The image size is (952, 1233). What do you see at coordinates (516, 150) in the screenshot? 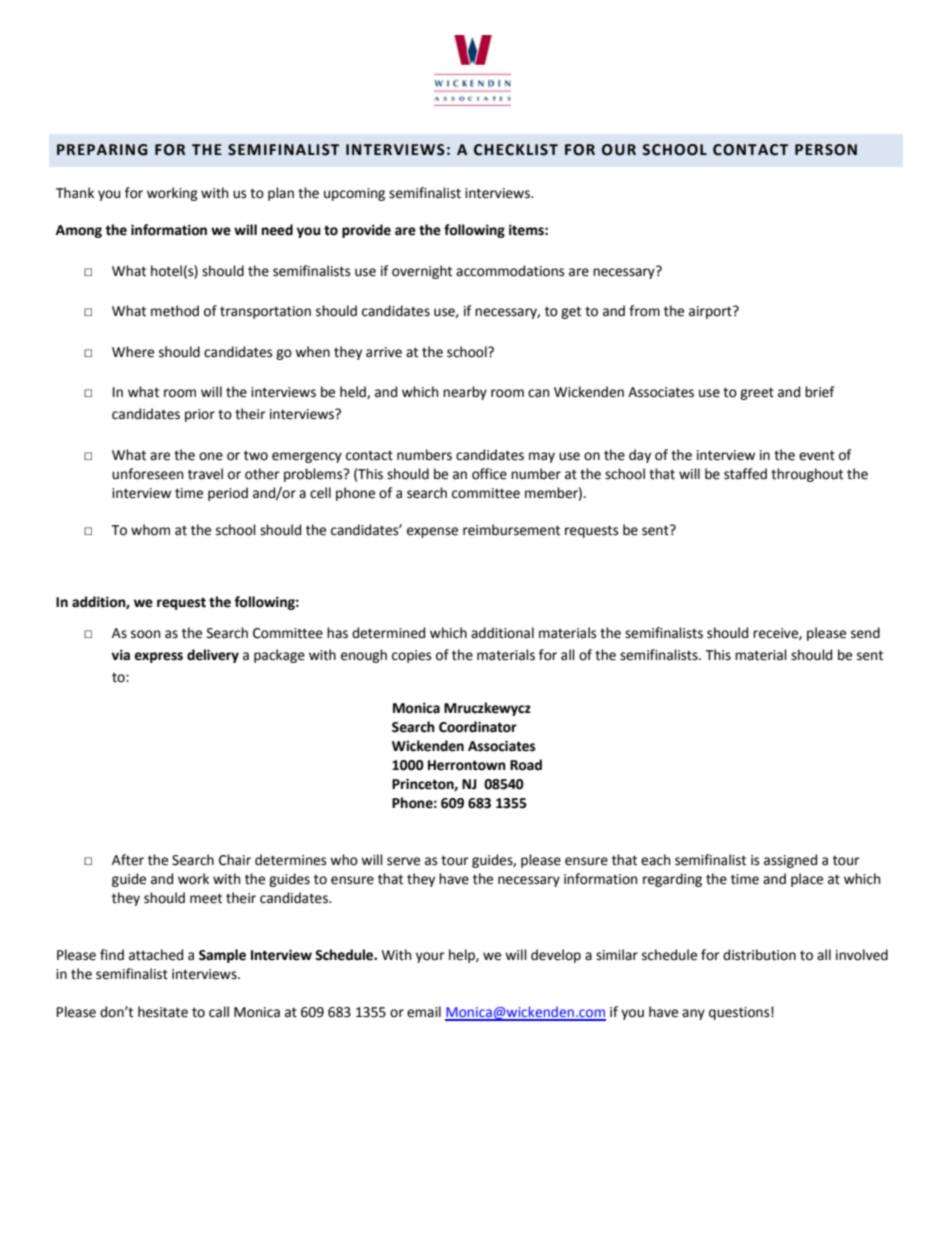
I see `CHECKLIST` at bounding box center [516, 150].
